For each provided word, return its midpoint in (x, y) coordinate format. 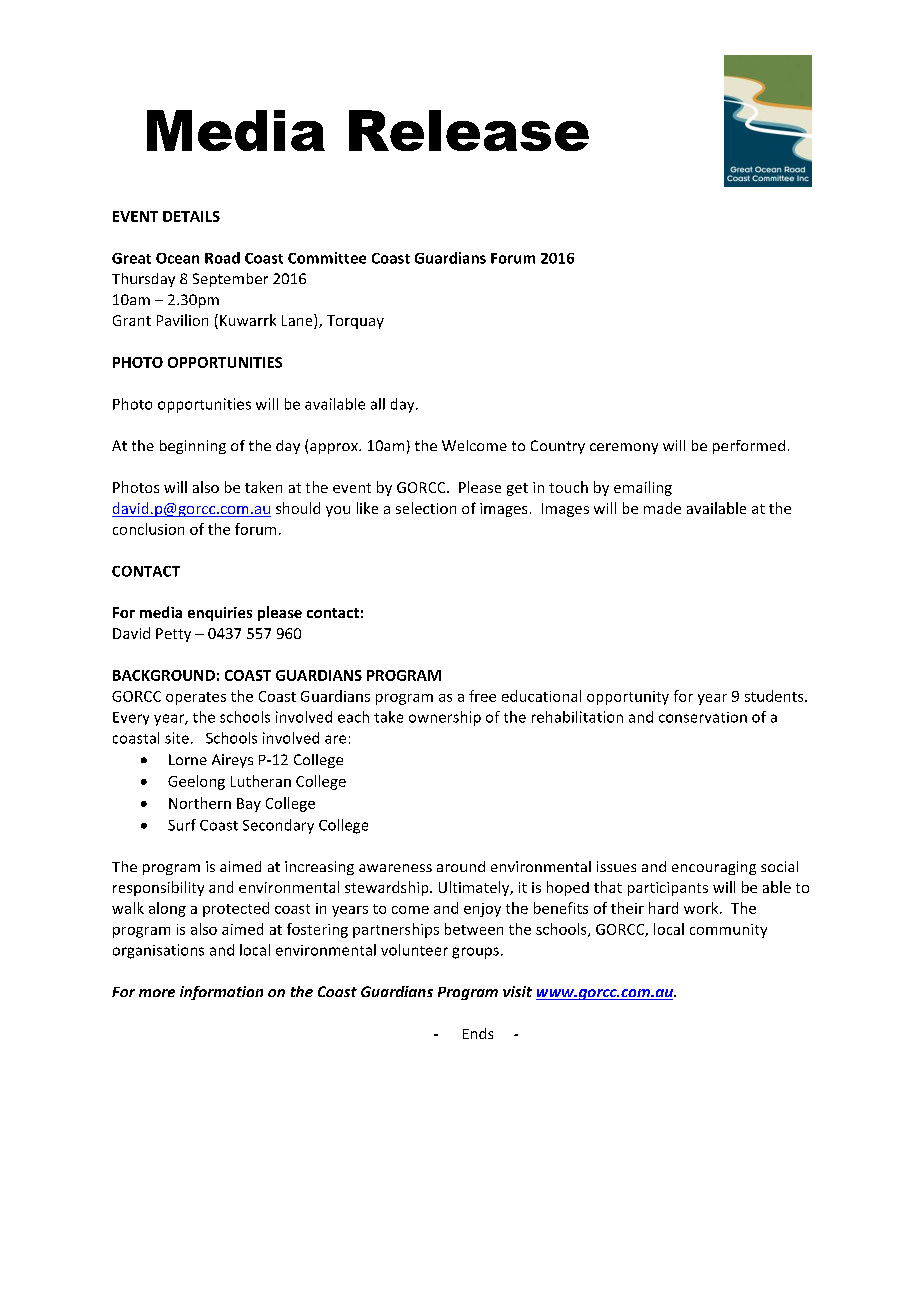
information (221, 993)
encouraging (714, 868)
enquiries (220, 614)
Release (469, 130)
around (461, 866)
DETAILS (191, 216)
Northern (200, 803)
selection (426, 508)
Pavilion (182, 320)
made (662, 508)
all (378, 404)
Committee (327, 258)
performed (749, 447)
